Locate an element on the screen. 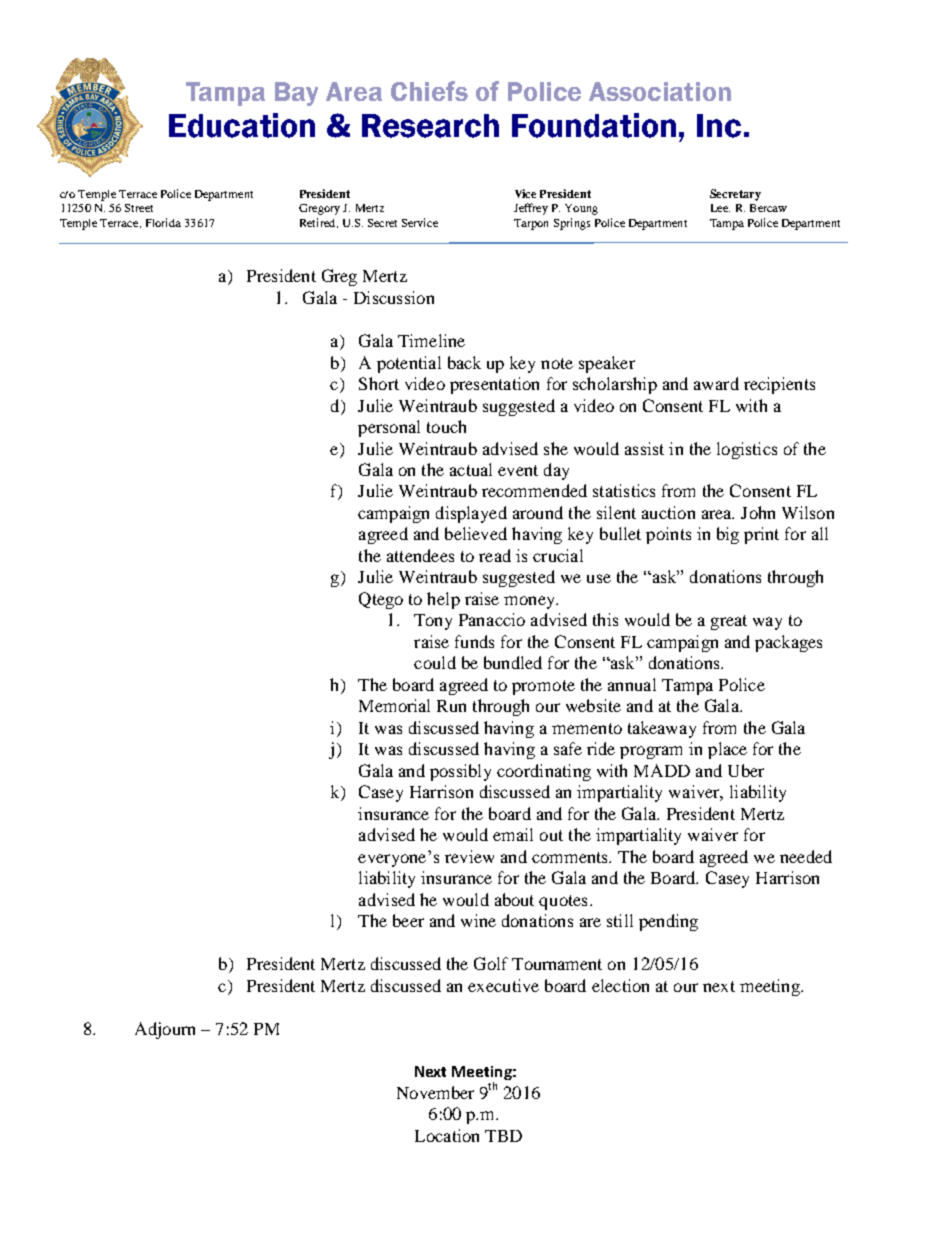 This screenshot has height=1233, width=952. Inc is located at coordinates (719, 126).
